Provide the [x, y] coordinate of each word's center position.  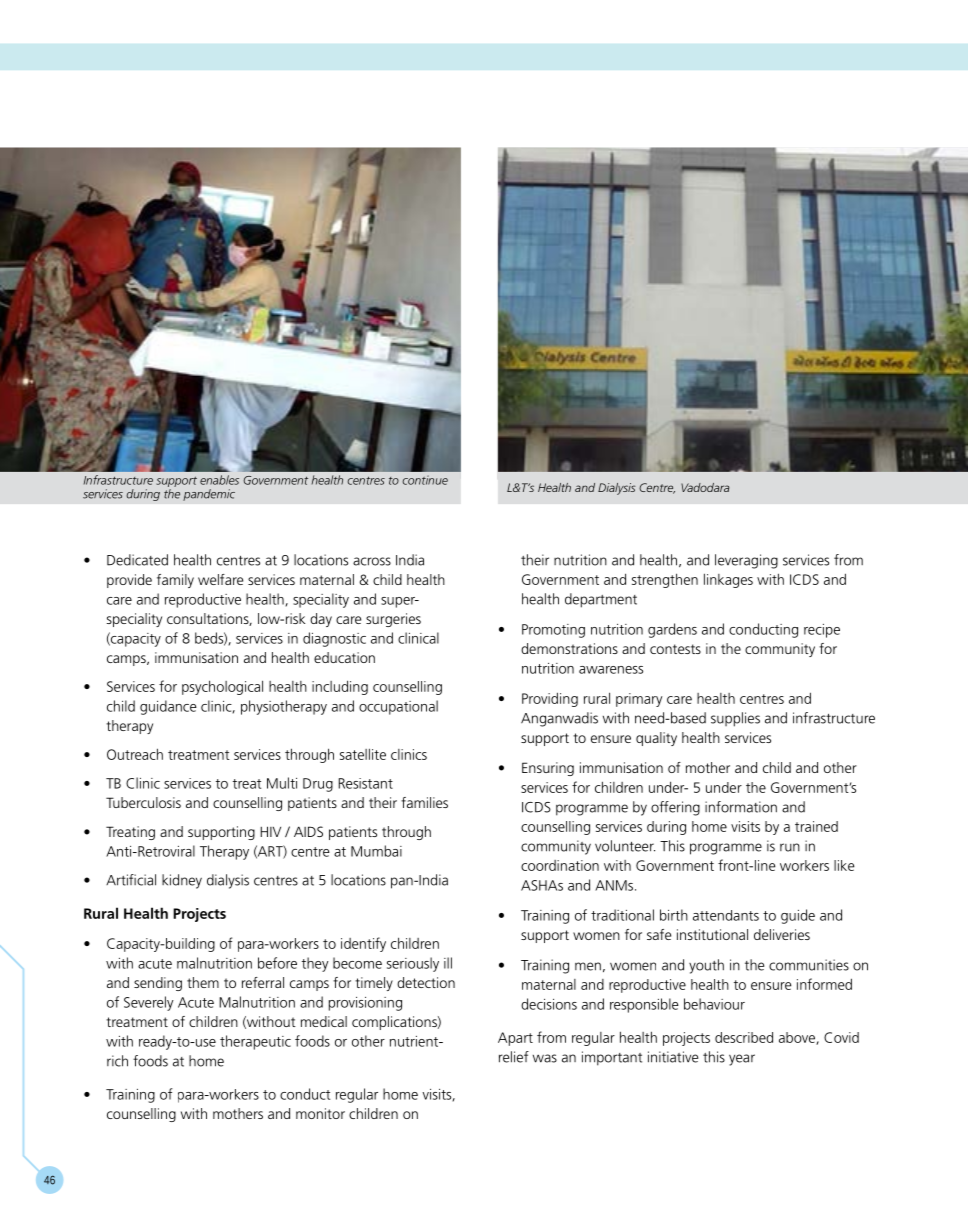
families [424, 802]
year [742, 1060]
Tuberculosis [143, 802]
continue [425, 480]
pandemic [209, 495]
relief [514, 1057]
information [741, 807]
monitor [320, 1113]
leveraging [746, 561]
